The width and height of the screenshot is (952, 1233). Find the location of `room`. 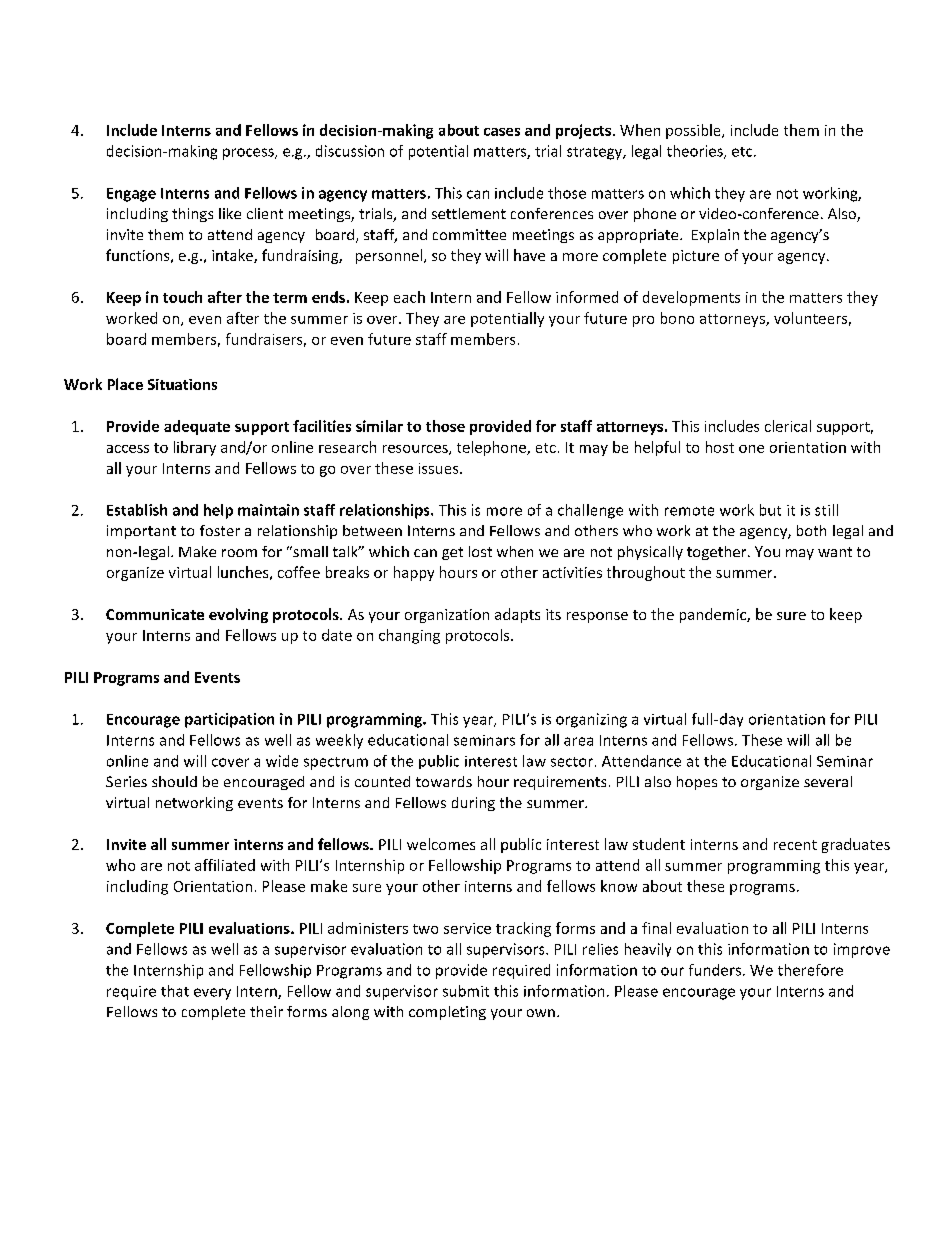

room is located at coordinates (239, 553).
